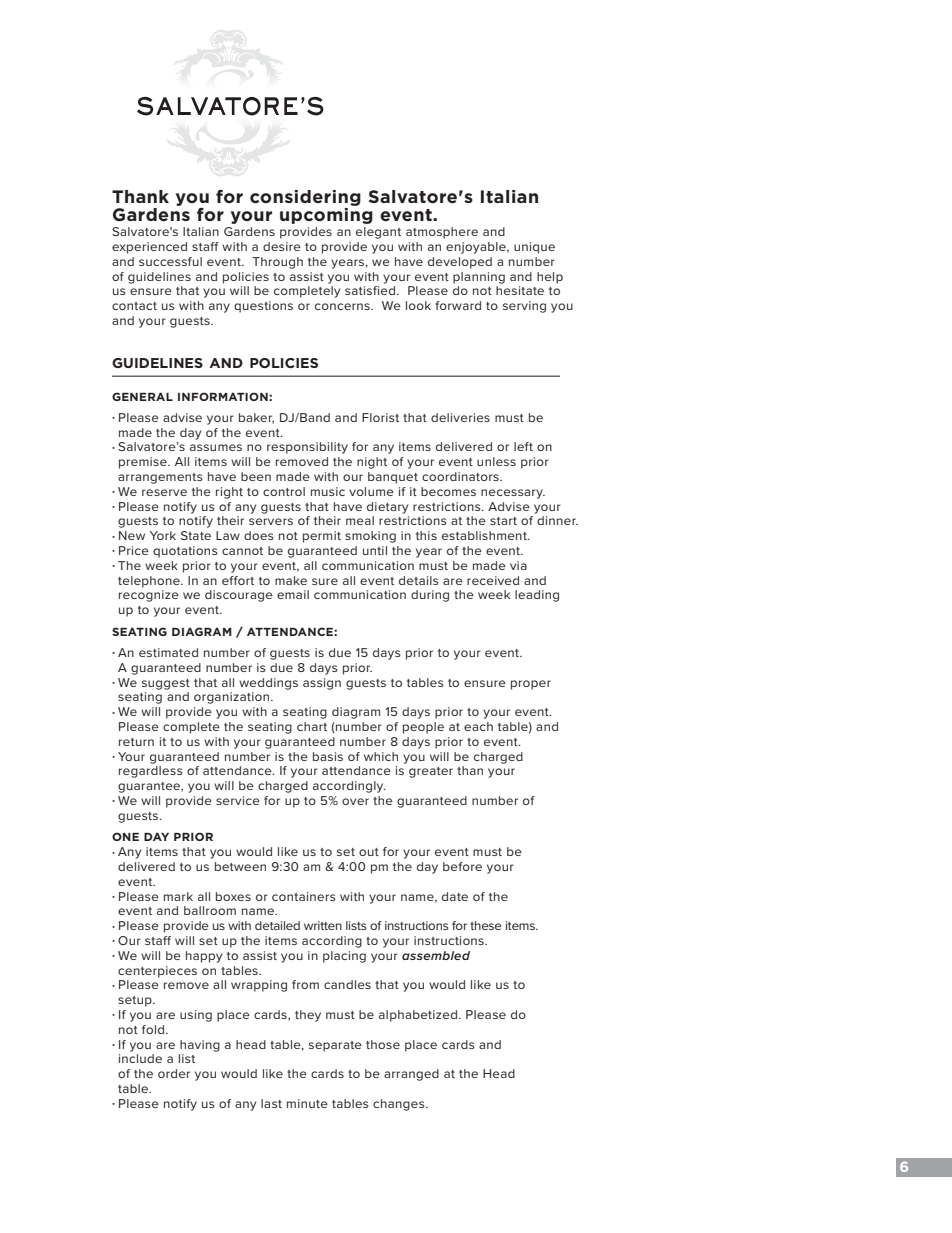  I want to click on assign, so click(322, 684).
